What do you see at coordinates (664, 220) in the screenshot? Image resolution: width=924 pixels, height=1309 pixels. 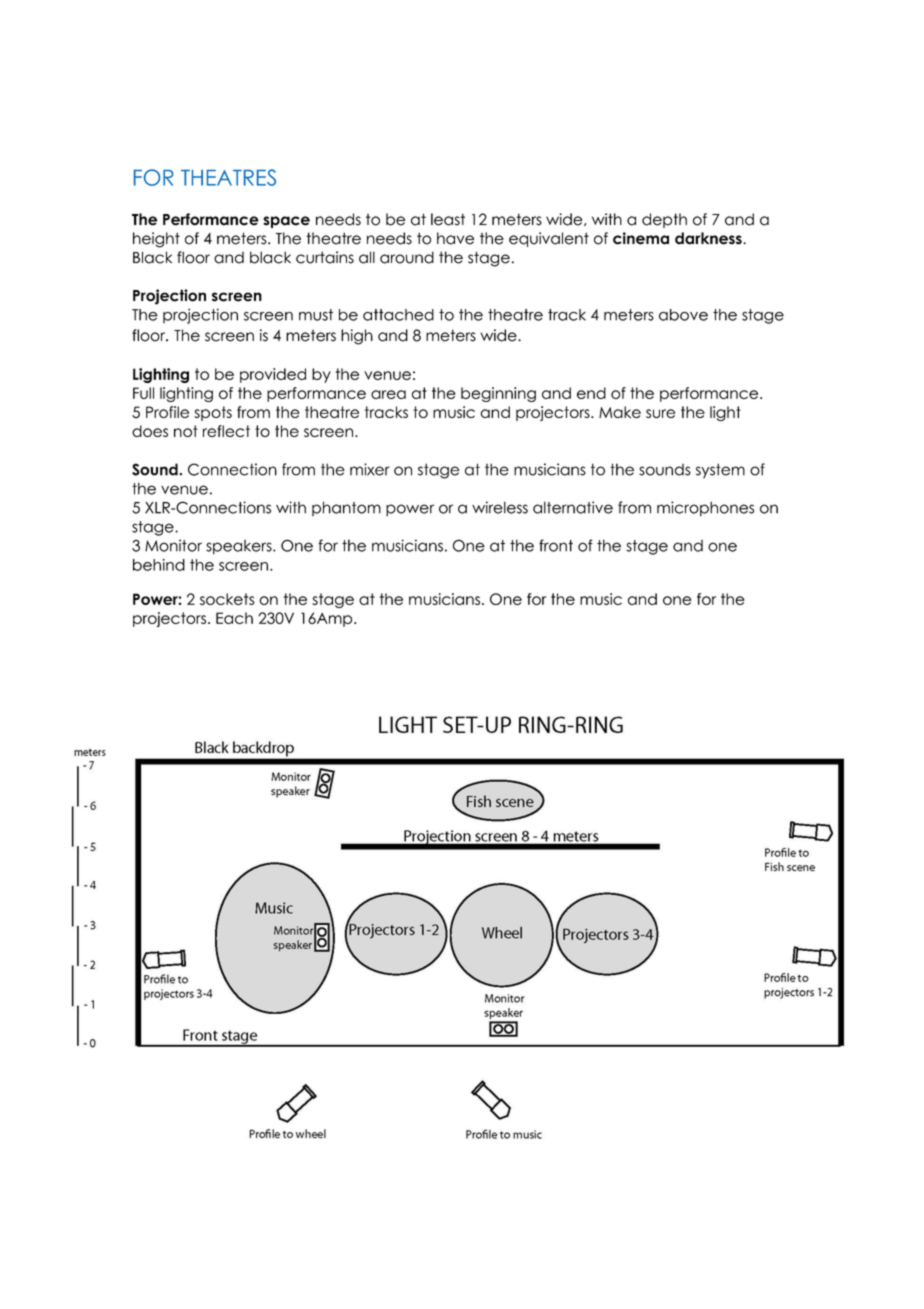 I see `depth` at bounding box center [664, 220].
